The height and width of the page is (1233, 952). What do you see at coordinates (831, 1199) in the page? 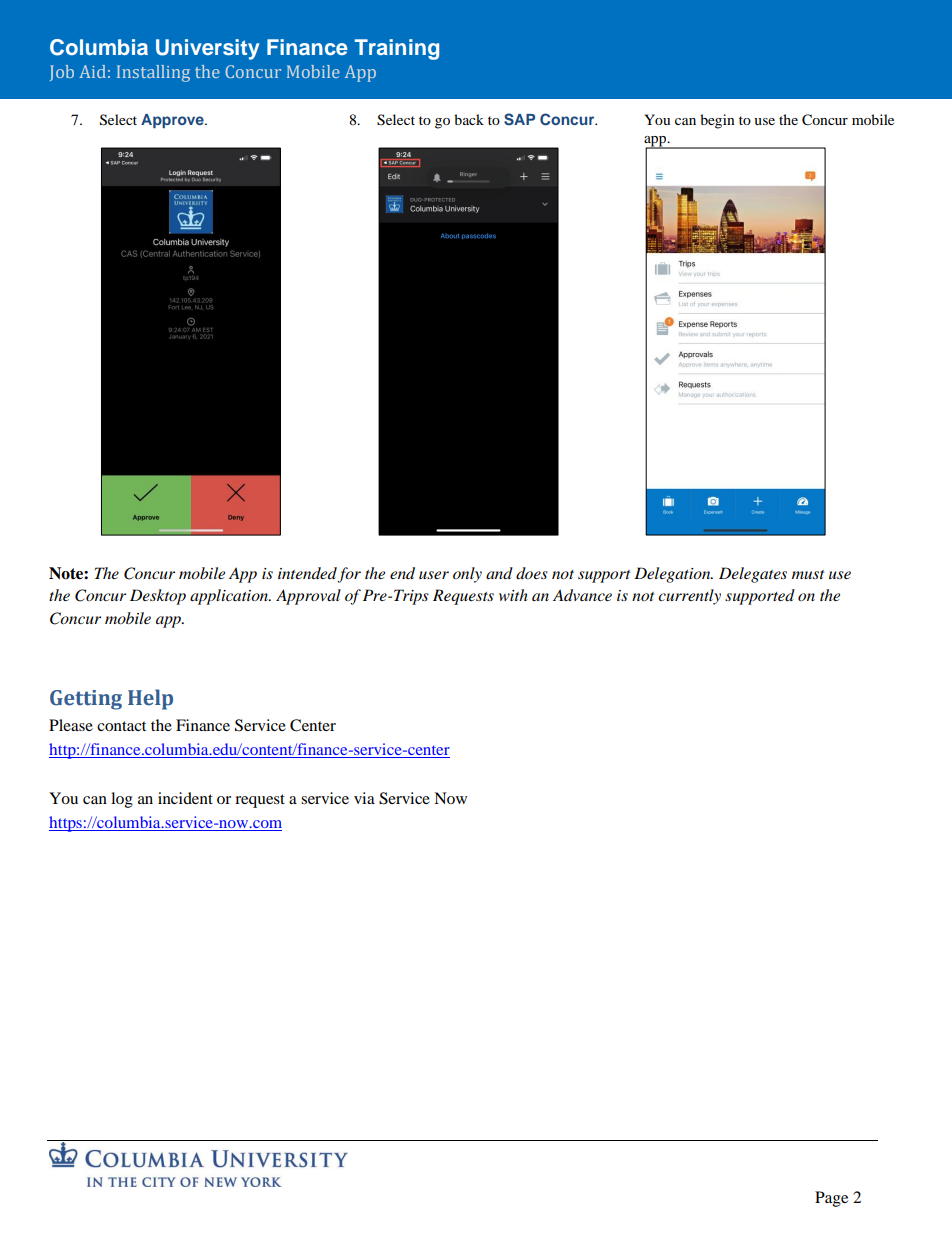
I see `Page` at bounding box center [831, 1199].
